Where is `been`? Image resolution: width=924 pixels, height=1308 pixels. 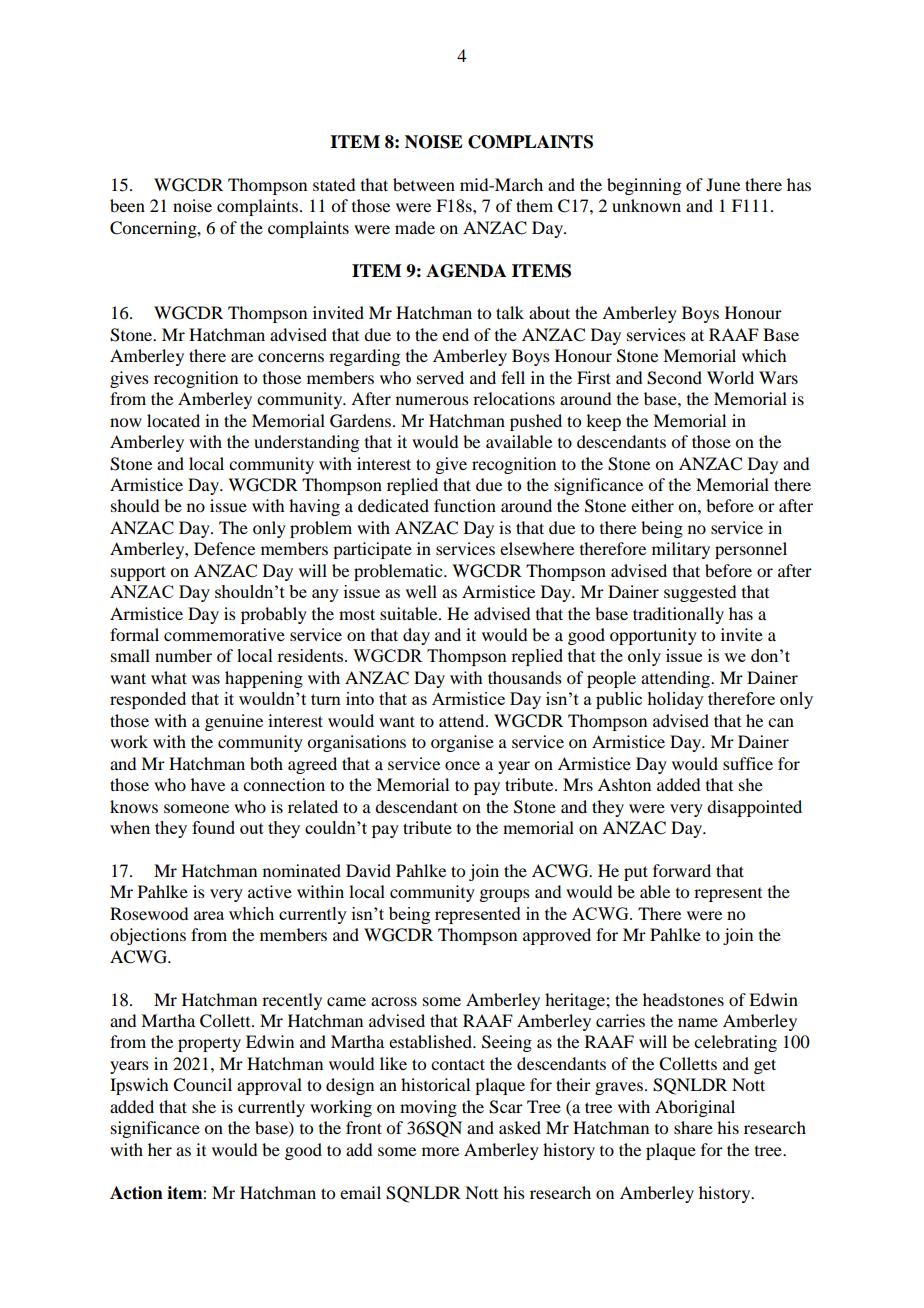 been is located at coordinates (127, 205).
